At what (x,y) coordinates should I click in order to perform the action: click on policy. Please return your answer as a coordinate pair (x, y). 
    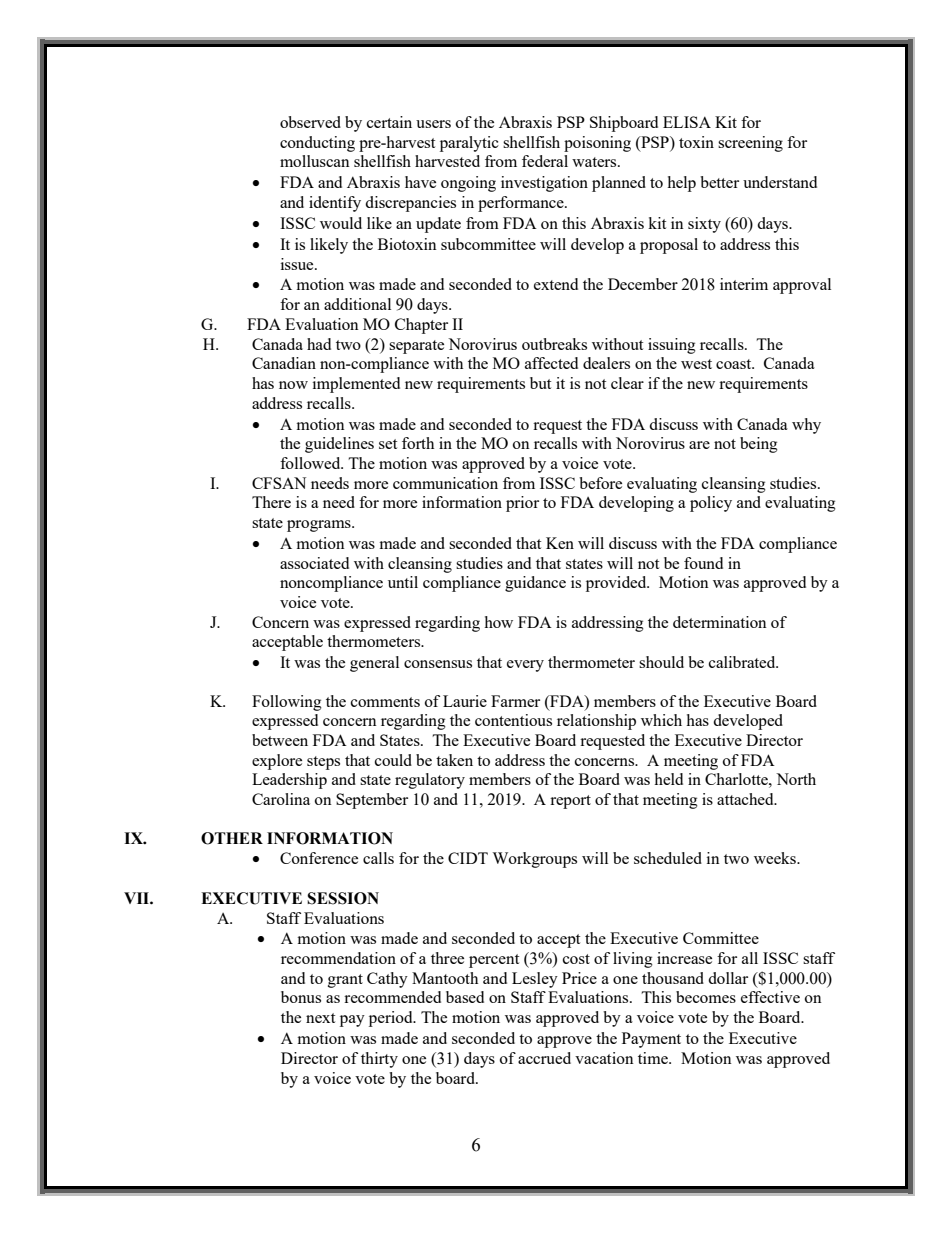
    Looking at the image, I should click on (711, 504).
